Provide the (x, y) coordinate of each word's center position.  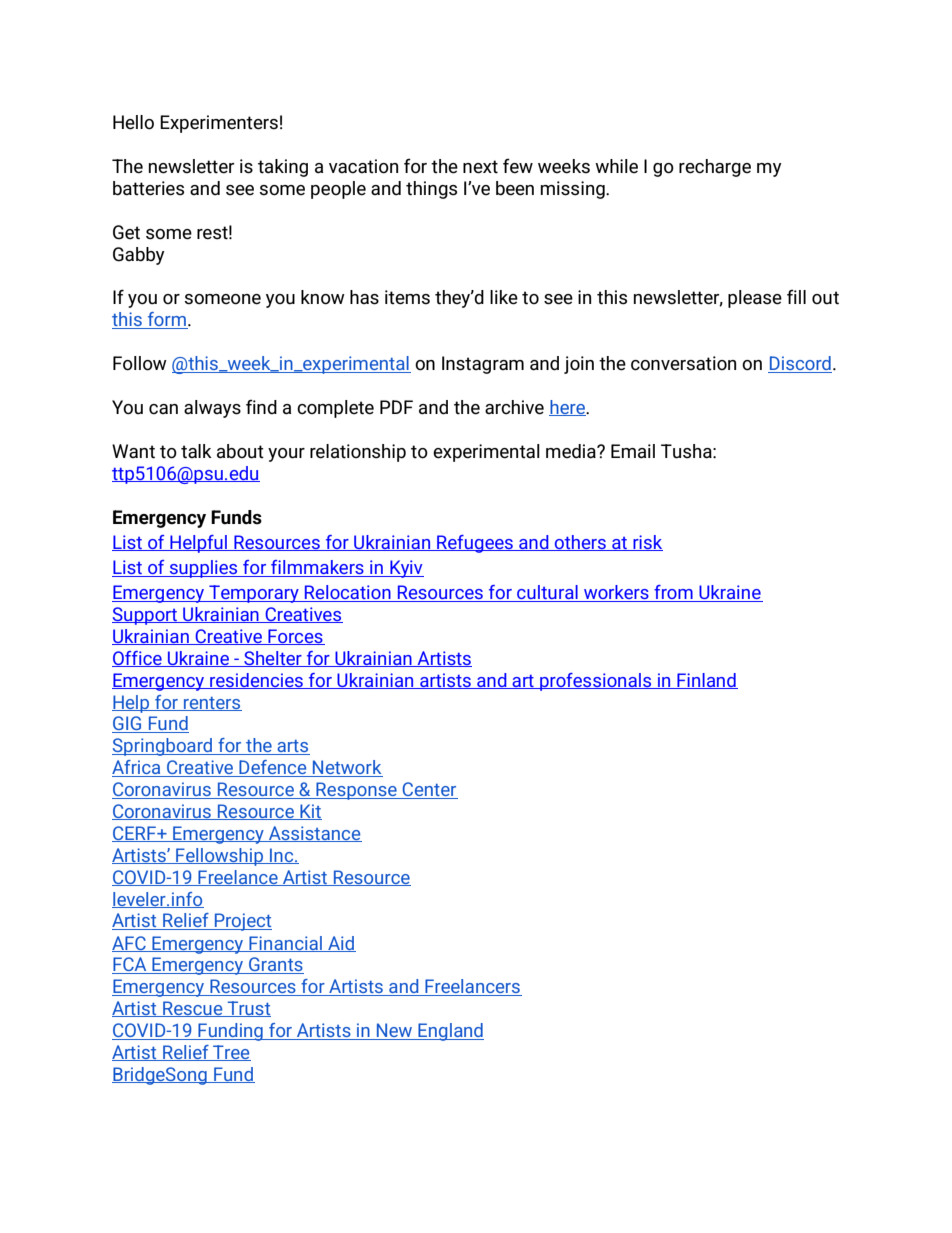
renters (212, 704)
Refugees (475, 544)
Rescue (193, 1009)
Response (356, 791)
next (480, 167)
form (166, 320)
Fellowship (219, 857)
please (755, 299)
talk (196, 451)
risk (647, 543)
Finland (706, 681)
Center (429, 790)
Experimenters (219, 124)
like (504, 297)
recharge (715, 168)
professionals (596, 682)
